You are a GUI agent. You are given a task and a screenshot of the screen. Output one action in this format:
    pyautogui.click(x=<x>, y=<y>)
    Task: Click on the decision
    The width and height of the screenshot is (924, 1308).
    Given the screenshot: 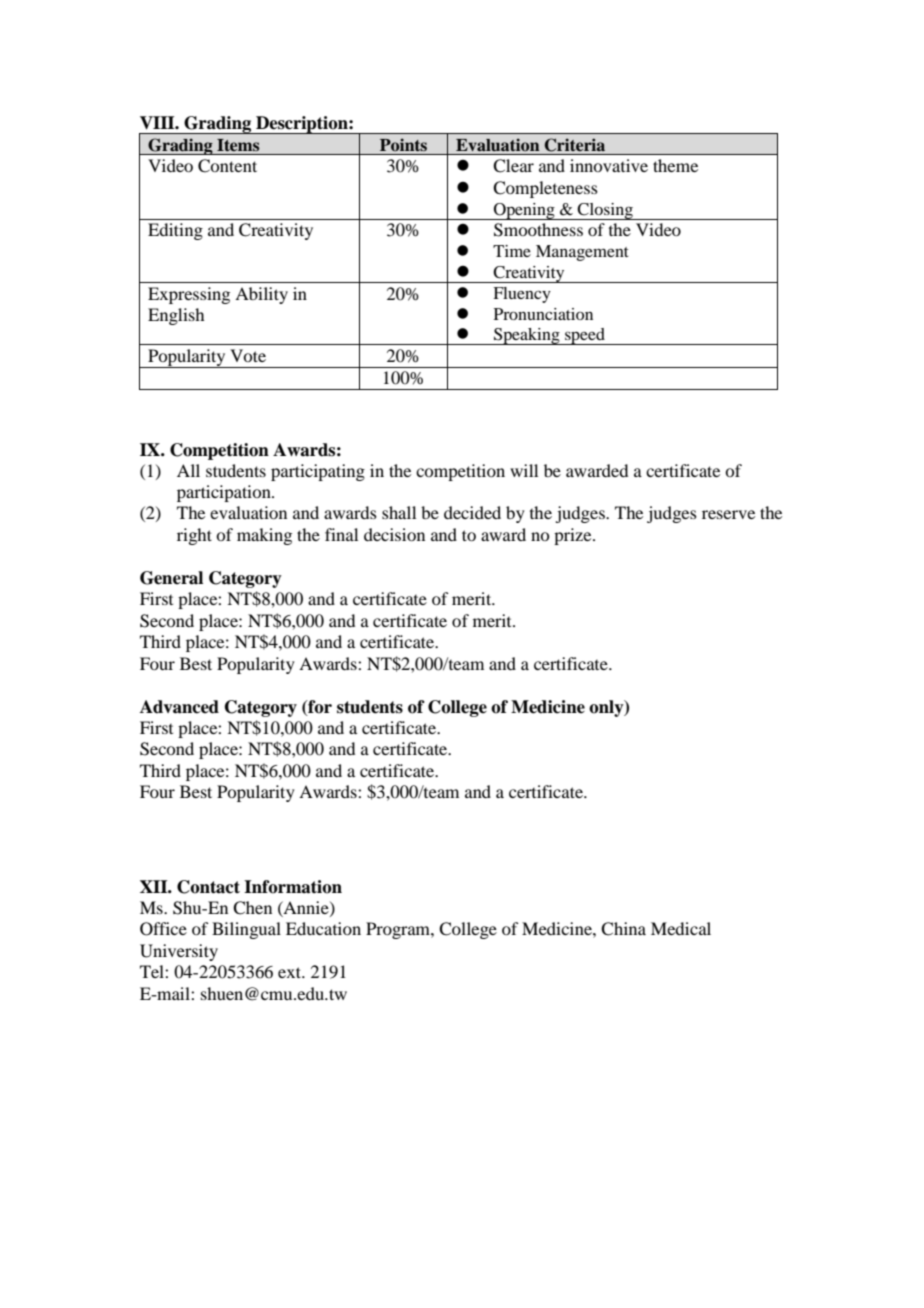 What is the action you would take?
    pyautogui.click(x=394, y=534)
